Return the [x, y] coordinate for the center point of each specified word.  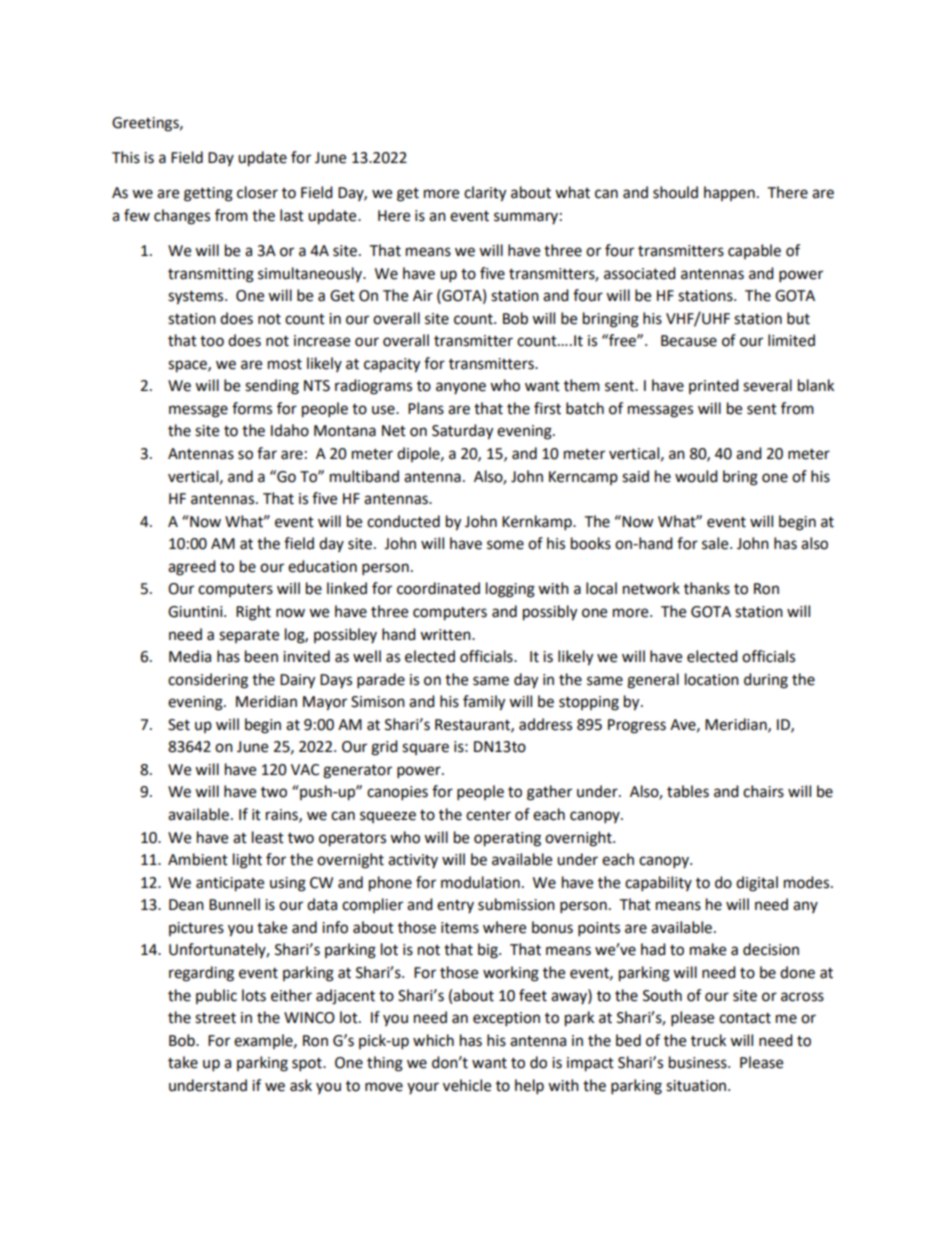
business [699, 1062]
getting [208, 194]
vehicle [467, 1085]
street [215, 1018]
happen [729, 193]
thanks [707, 588]
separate [249, 636]
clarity [485, 194]
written [446, 635]
